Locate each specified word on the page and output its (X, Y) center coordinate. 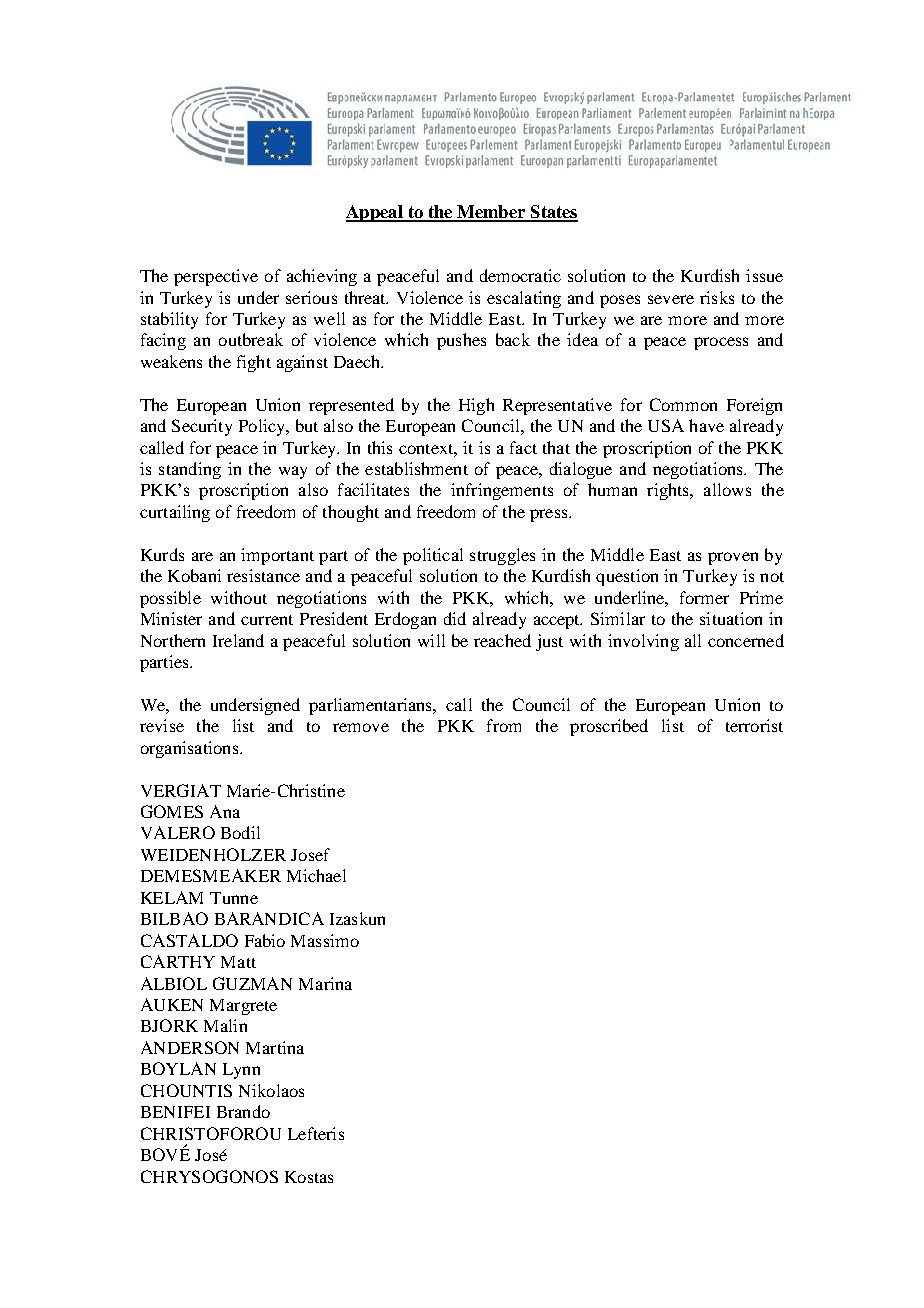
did (455, 618)
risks (717, 297)
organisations (191, 749)
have (706, 425)
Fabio (265, 940)
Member (491, 213)
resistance (263, 575)
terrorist (754, 725)
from (504, 725)
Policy (263, 427)
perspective (216, 277)
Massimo (325, 940)
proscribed (609, 727)
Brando (243, 1111)
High (476, 406)
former (704, 597)
